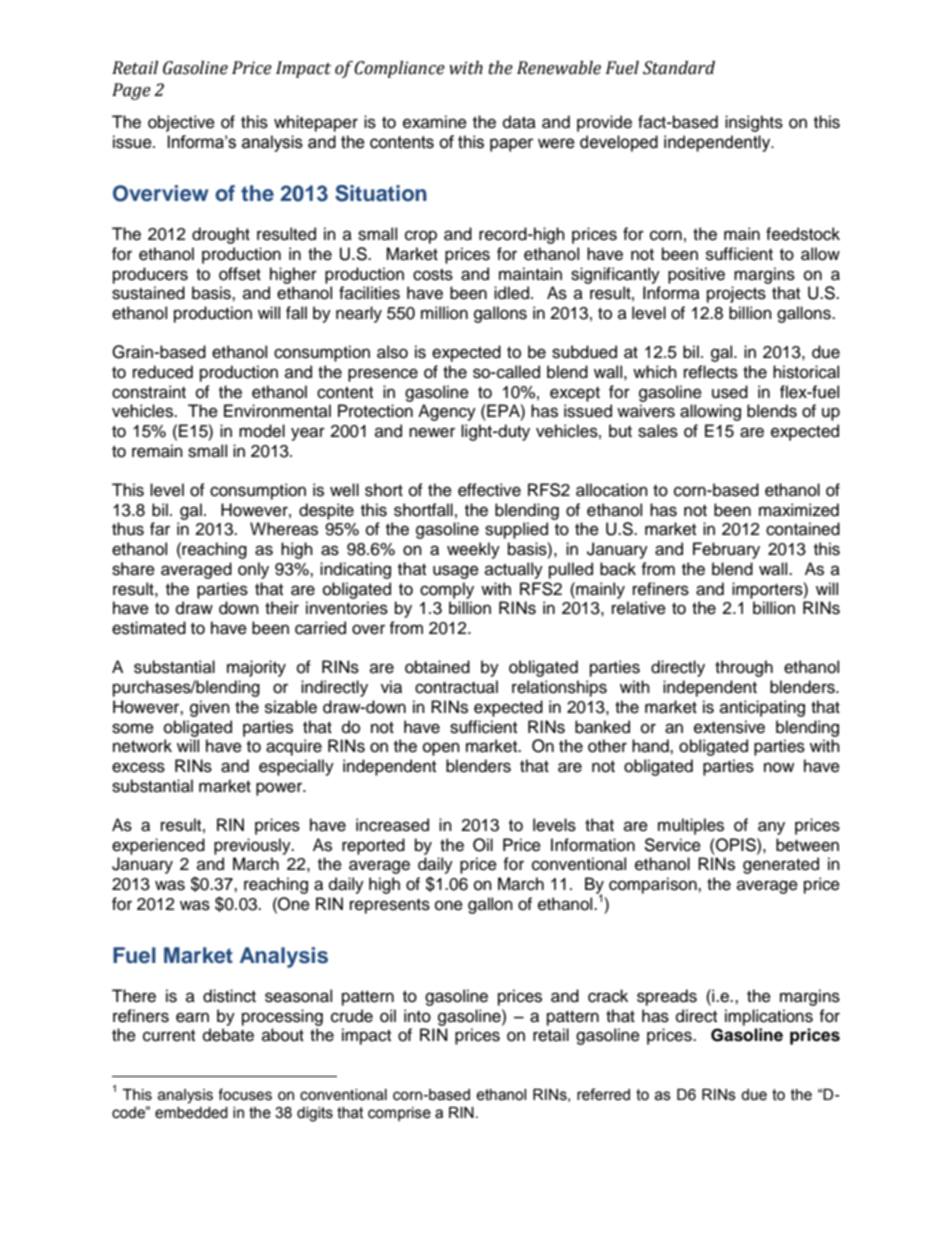  What do you see at coordinates (736, 294) in the screenshot?
I see `projects` at bounding box center [736, 294].
